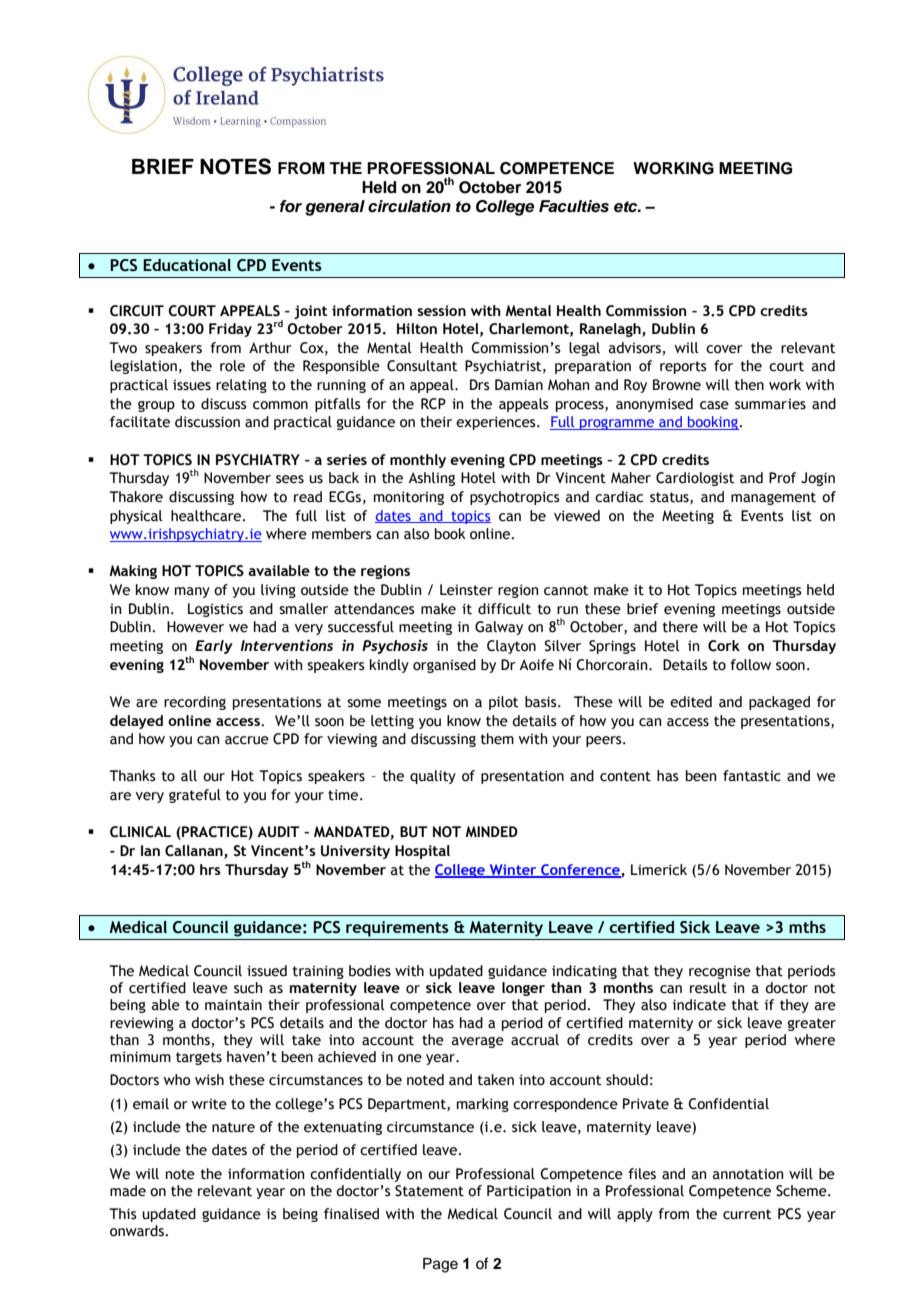 The image size is (924, 1307). What do you see at coordinates (497, 739) in the screenshot?
I see `them` at bounding box center [497, 739].
